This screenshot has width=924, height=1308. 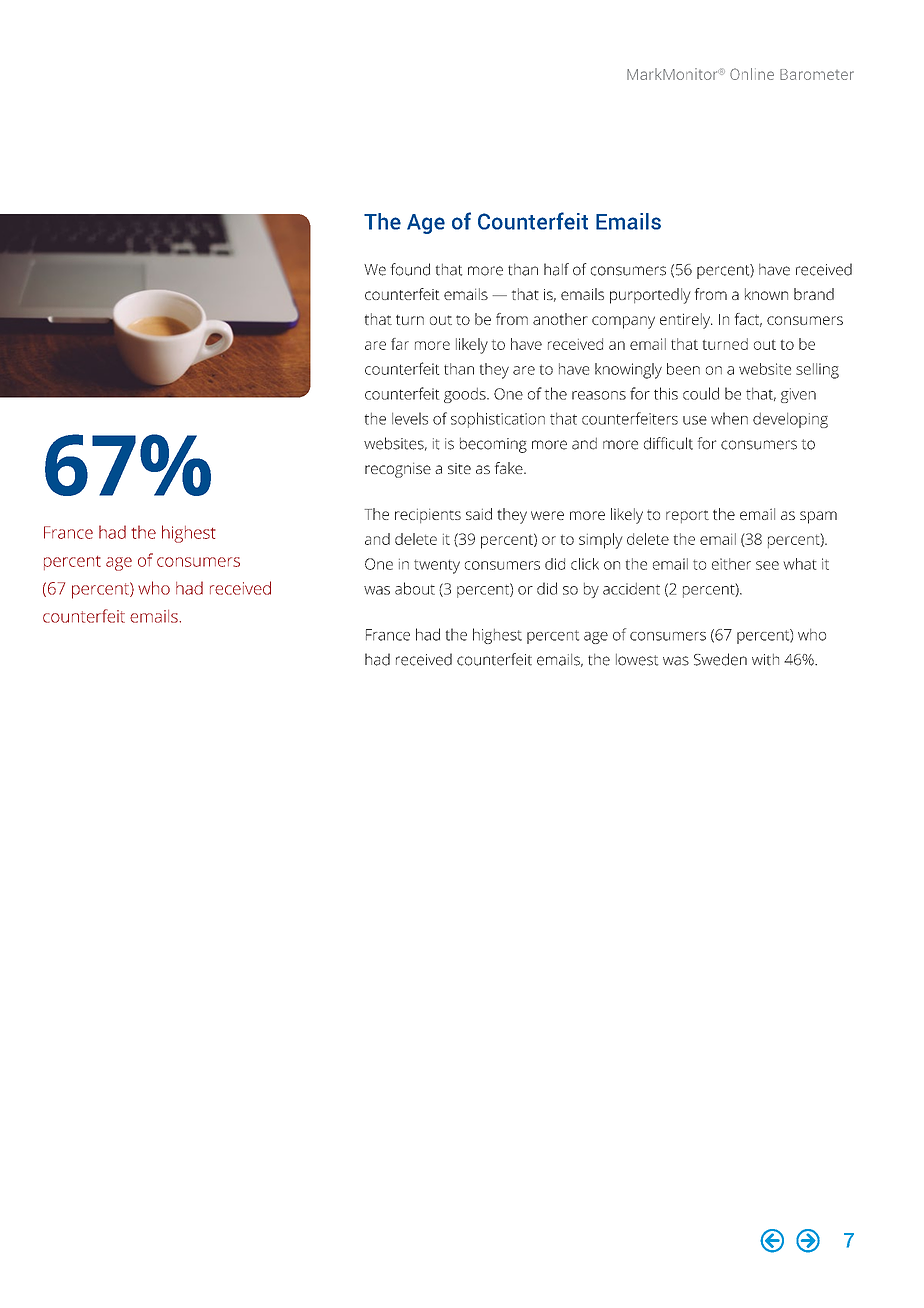 What do you see at coordinates (817, 371) in the screenshot?
I see `selling` at bounding box center [817, 371].
